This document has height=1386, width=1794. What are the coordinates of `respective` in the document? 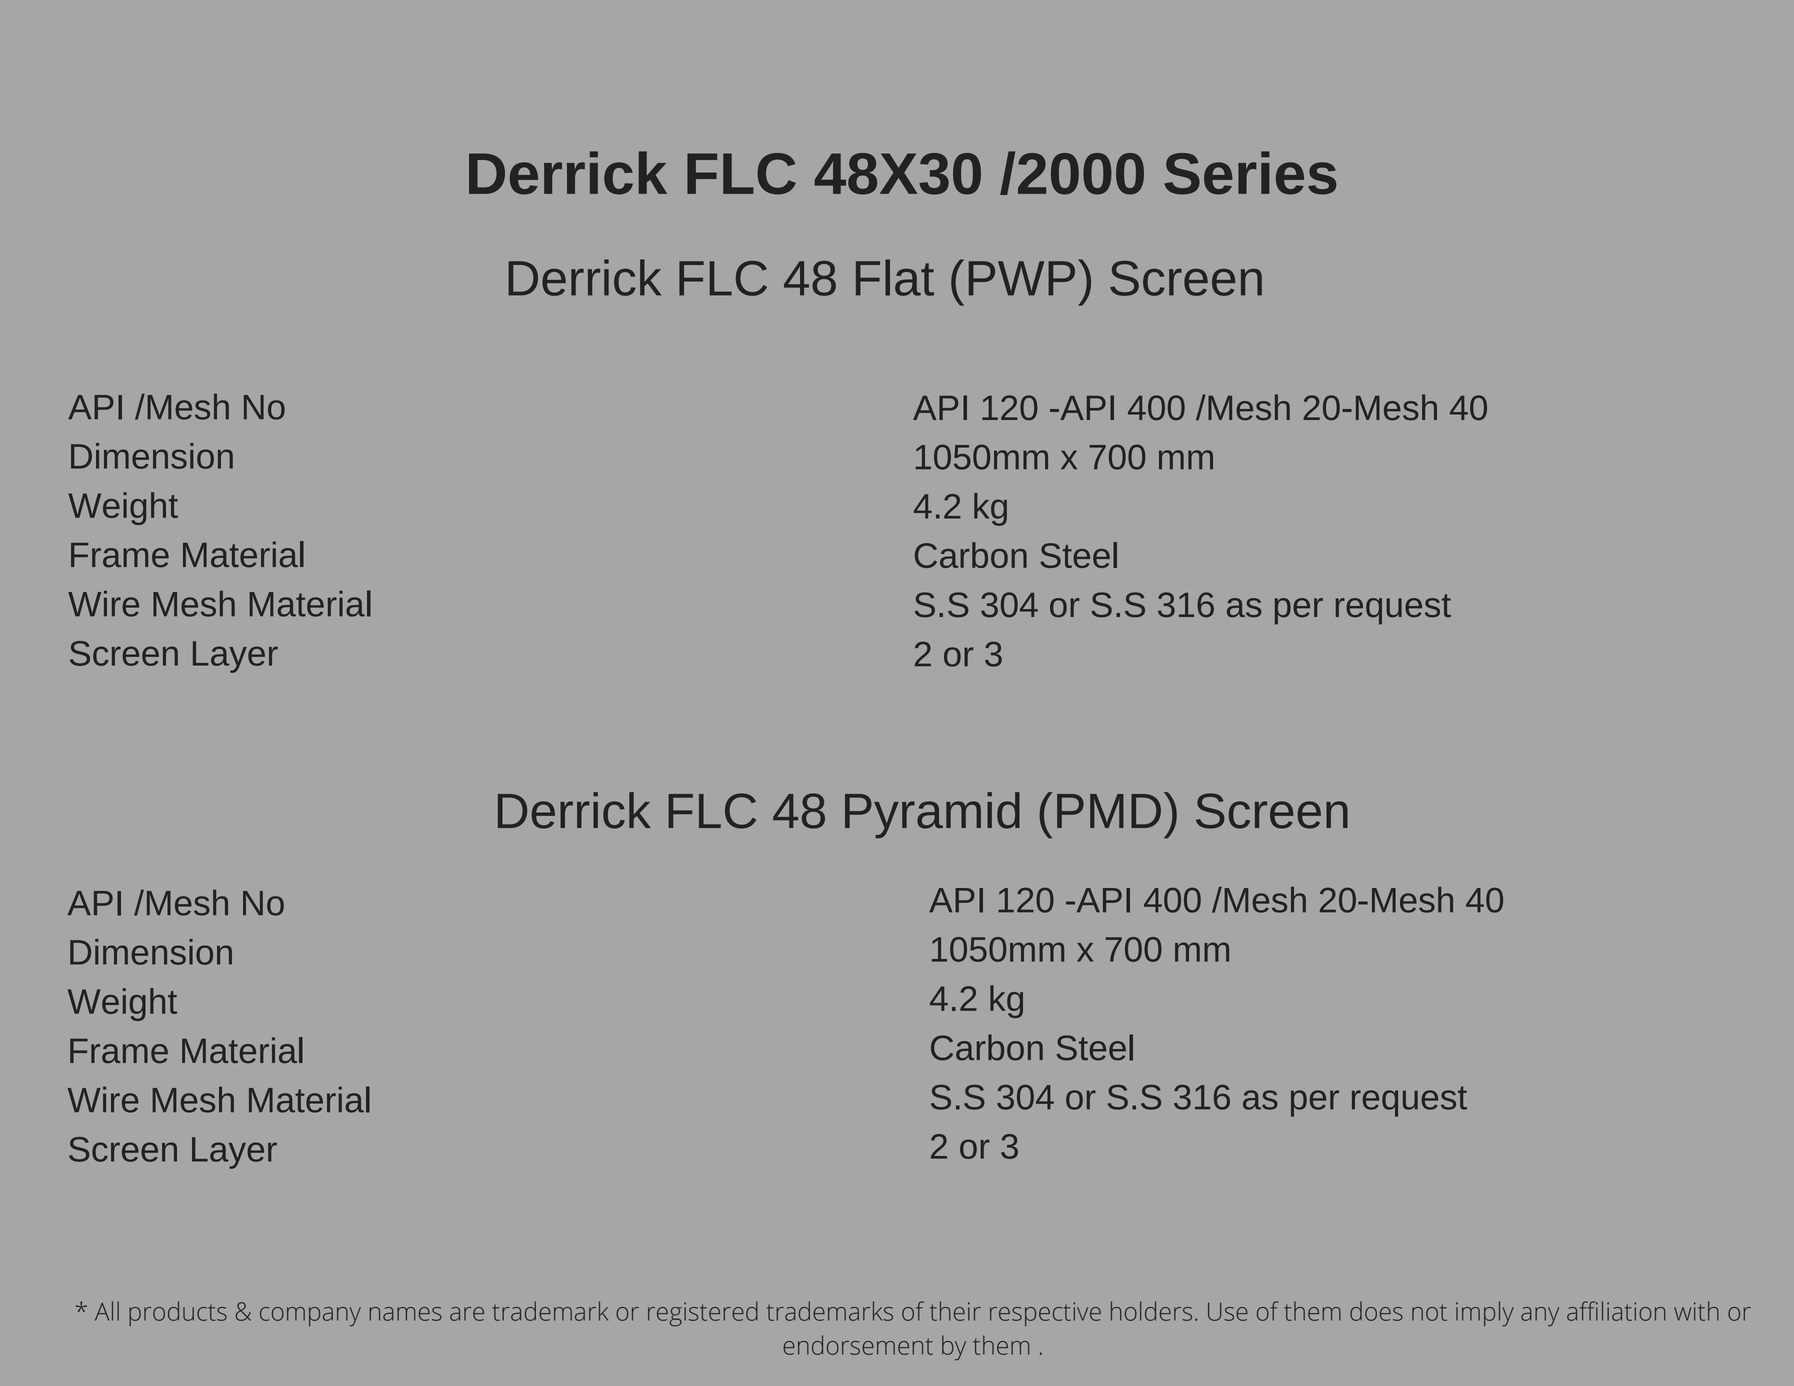 It's located at (1045, 1314).
